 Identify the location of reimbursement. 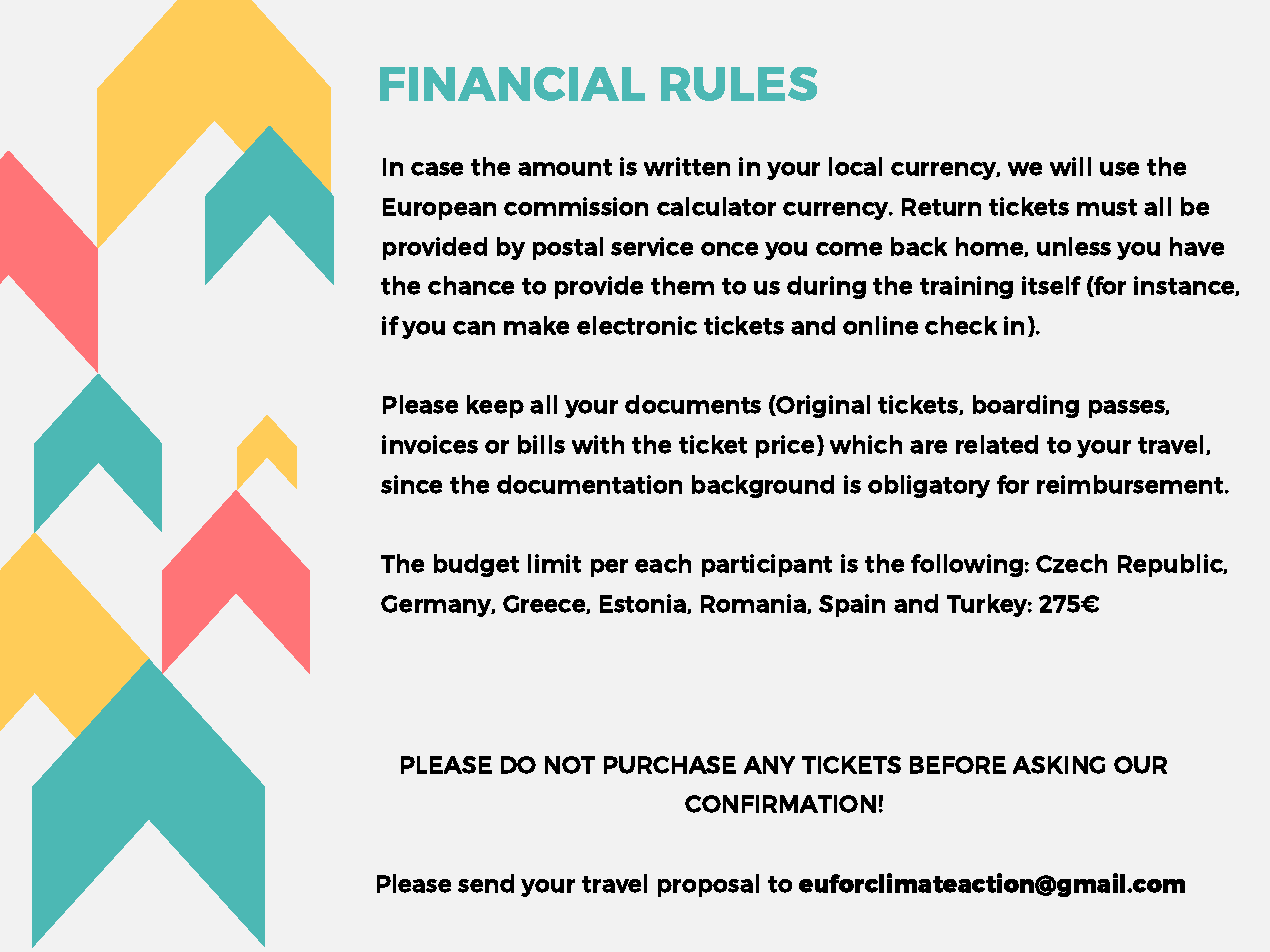
(1131, 484).
